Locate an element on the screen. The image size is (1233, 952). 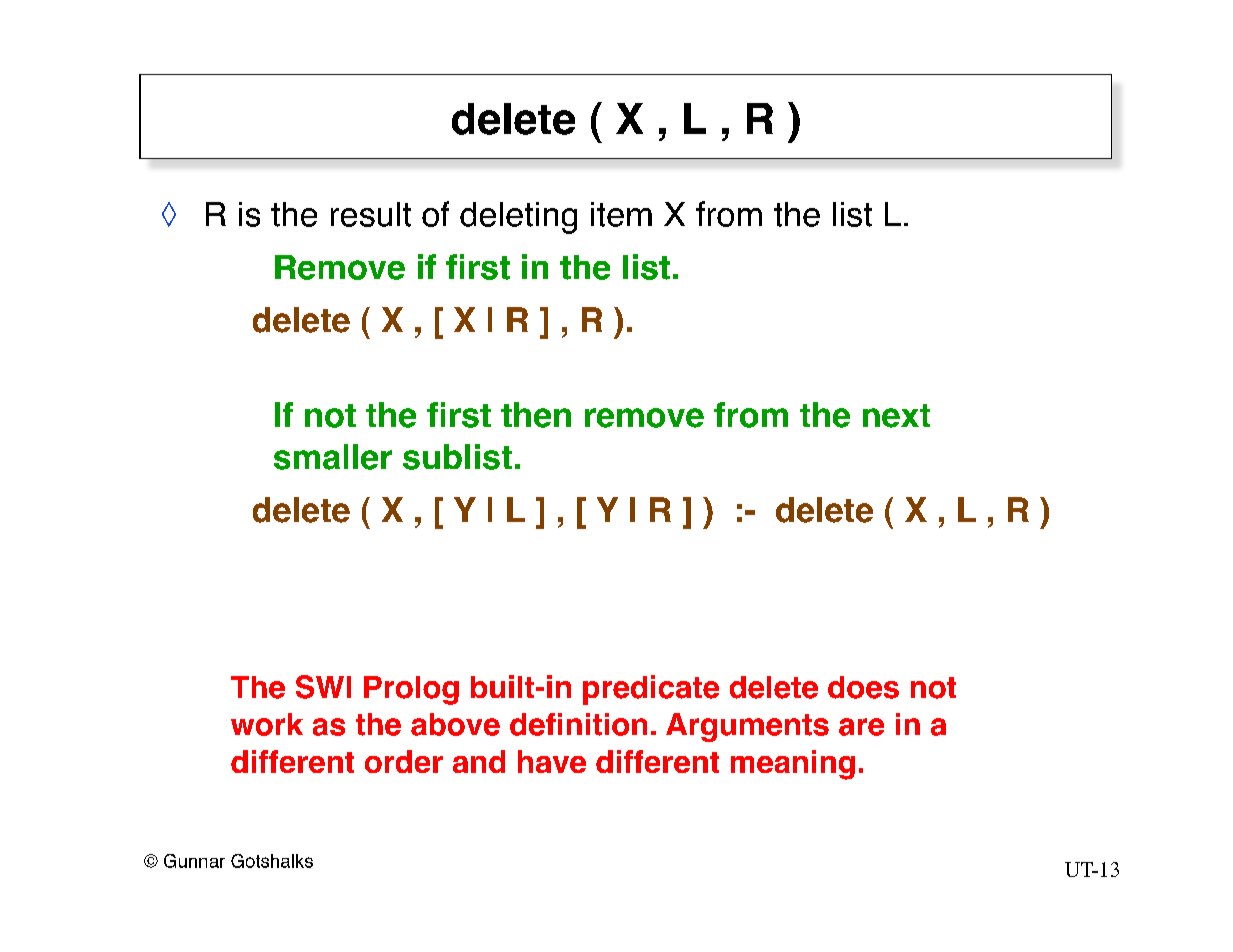
does is located at coordinates (863, 687).
